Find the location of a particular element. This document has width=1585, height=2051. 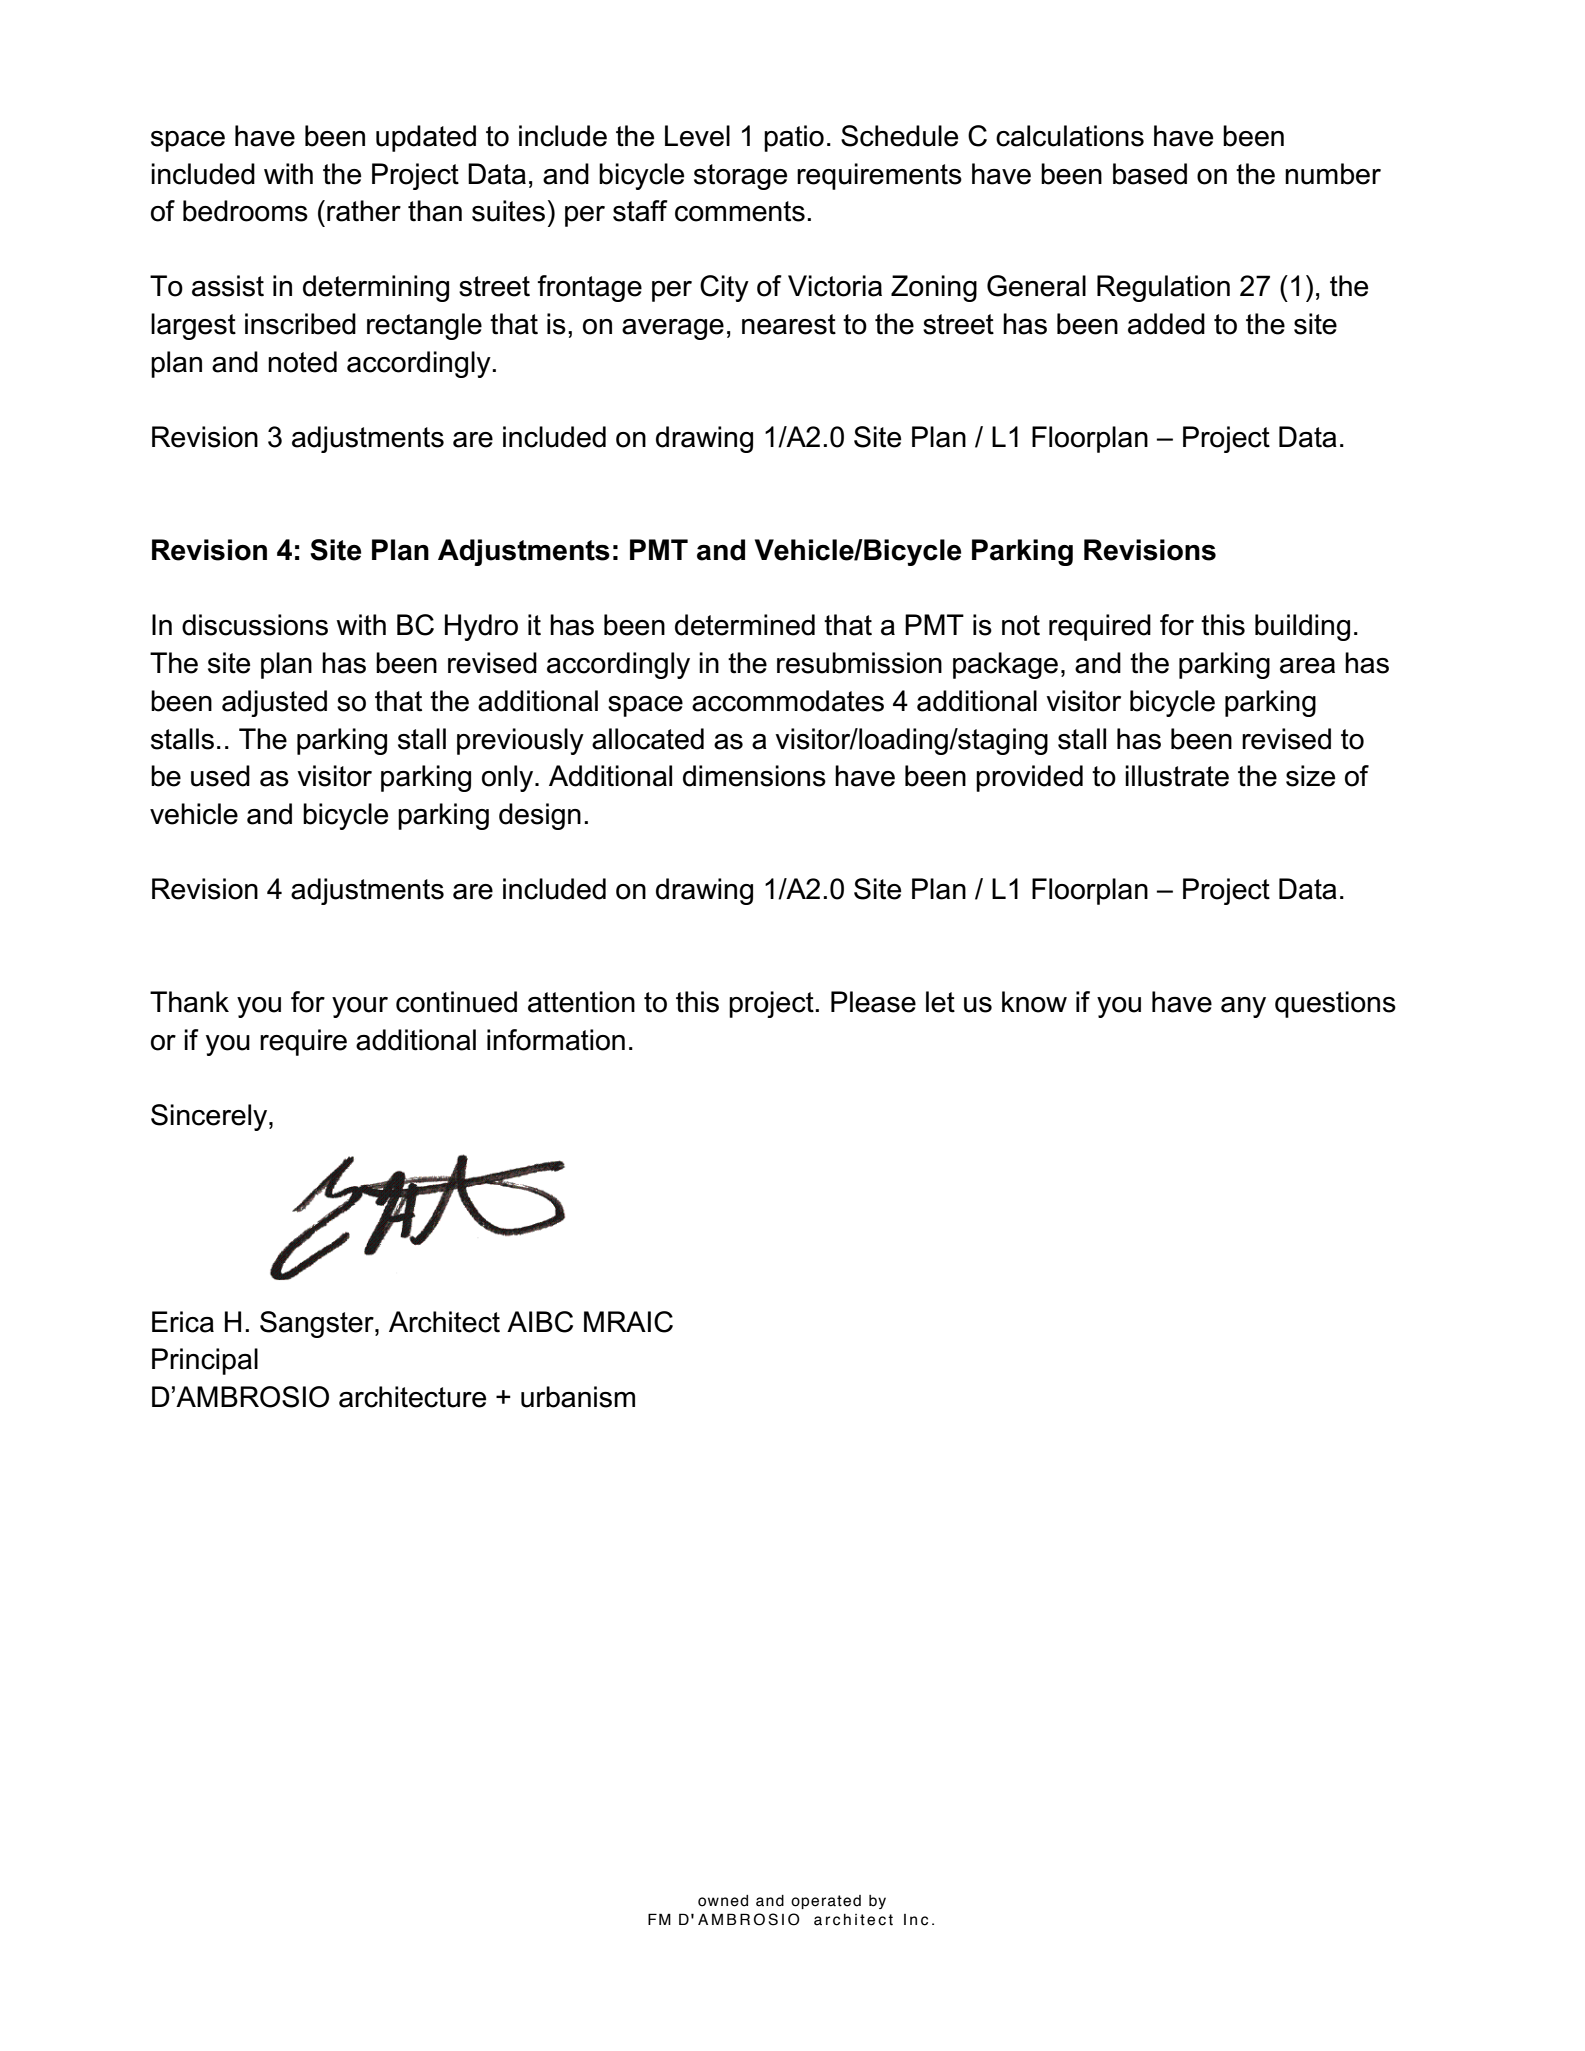

your is located at coordinates (360, 1007).
